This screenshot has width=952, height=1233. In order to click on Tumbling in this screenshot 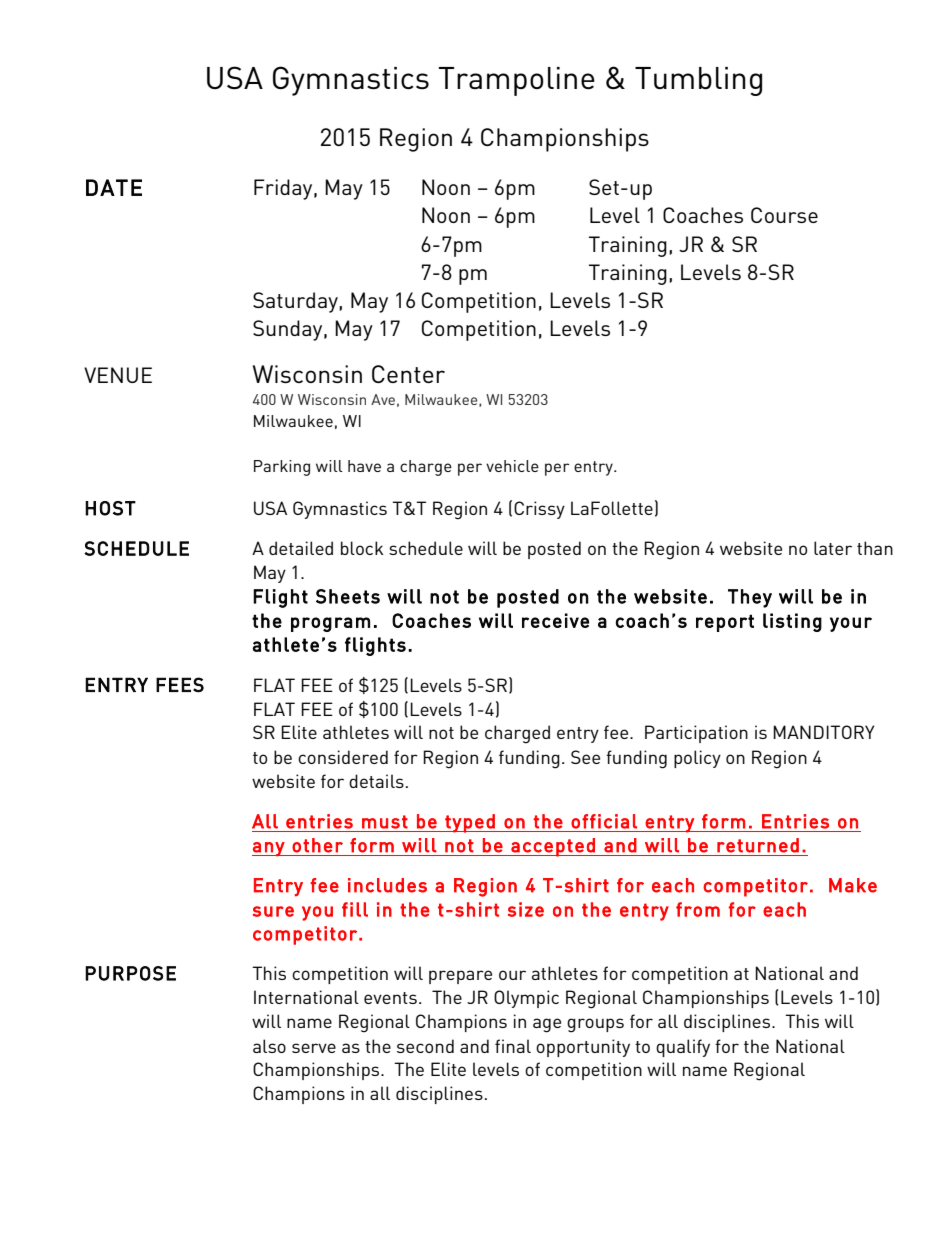, I will do `click(698, 81)`.
